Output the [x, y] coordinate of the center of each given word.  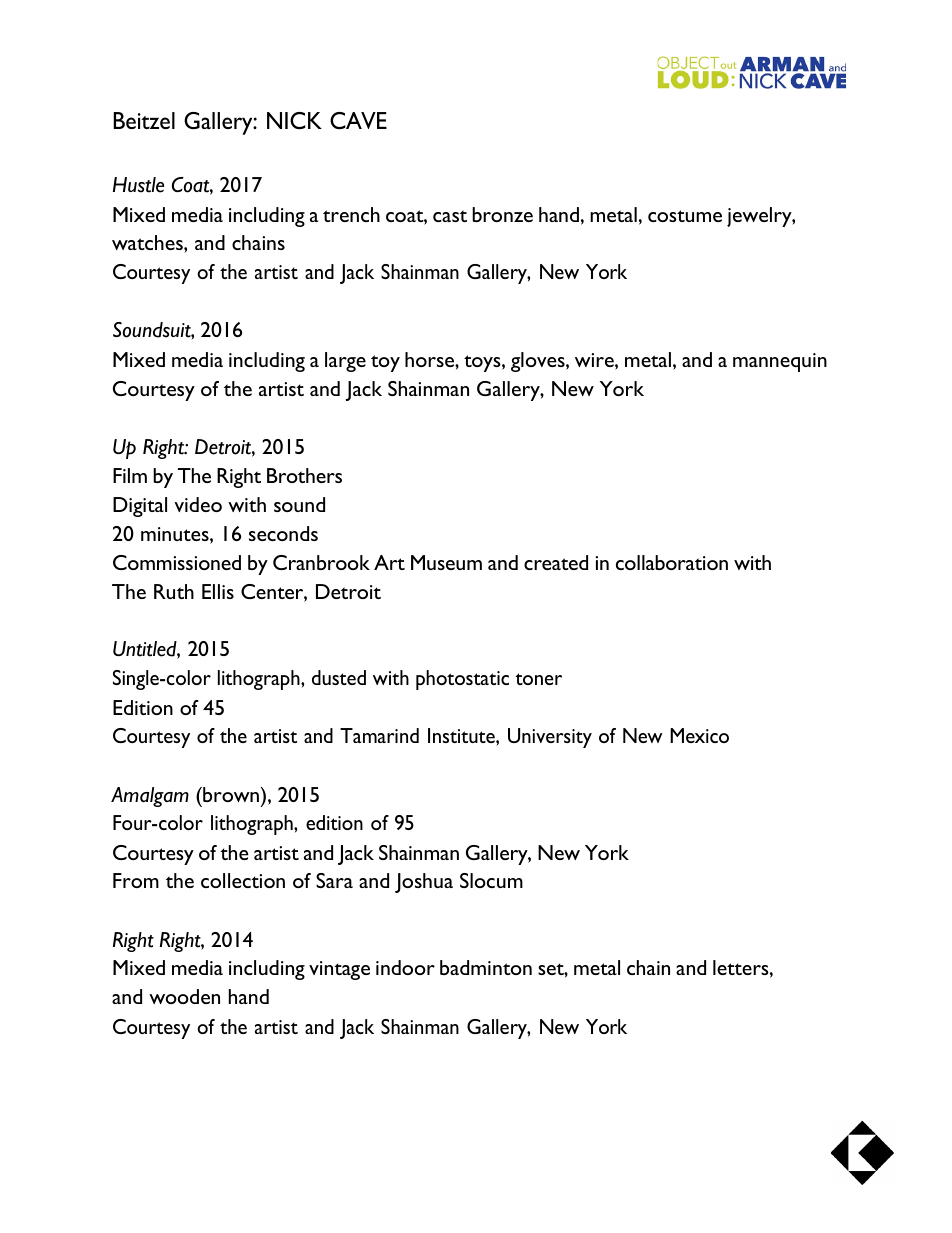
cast [450, 216]
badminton [486, 967]
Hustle [138, 185]
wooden [184, 996]
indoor [405, 967]
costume [685, 216]
